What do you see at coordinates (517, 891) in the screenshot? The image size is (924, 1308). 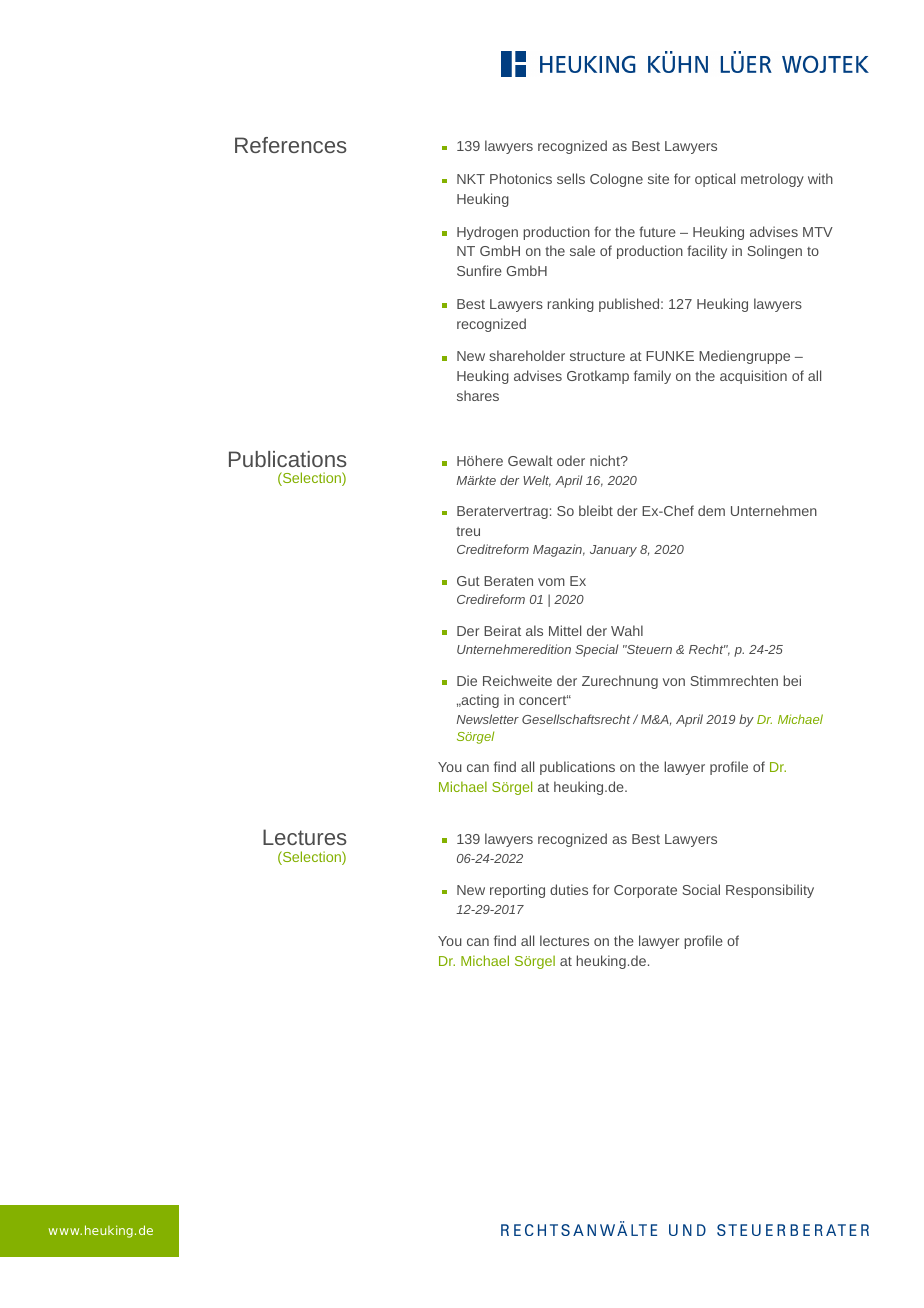 I see `reporting` at bounding box center [517, 891].
